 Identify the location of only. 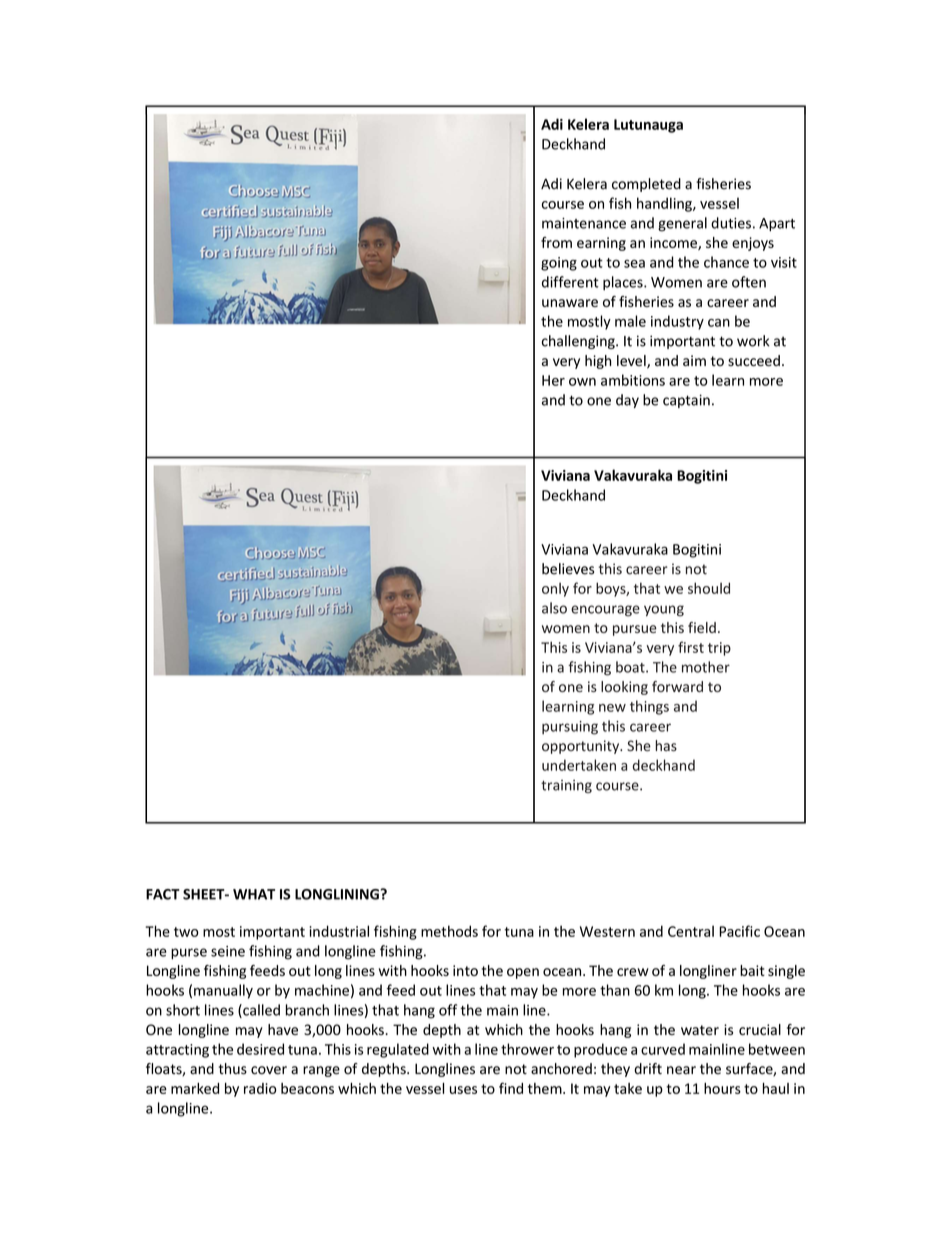
(555, 590).
